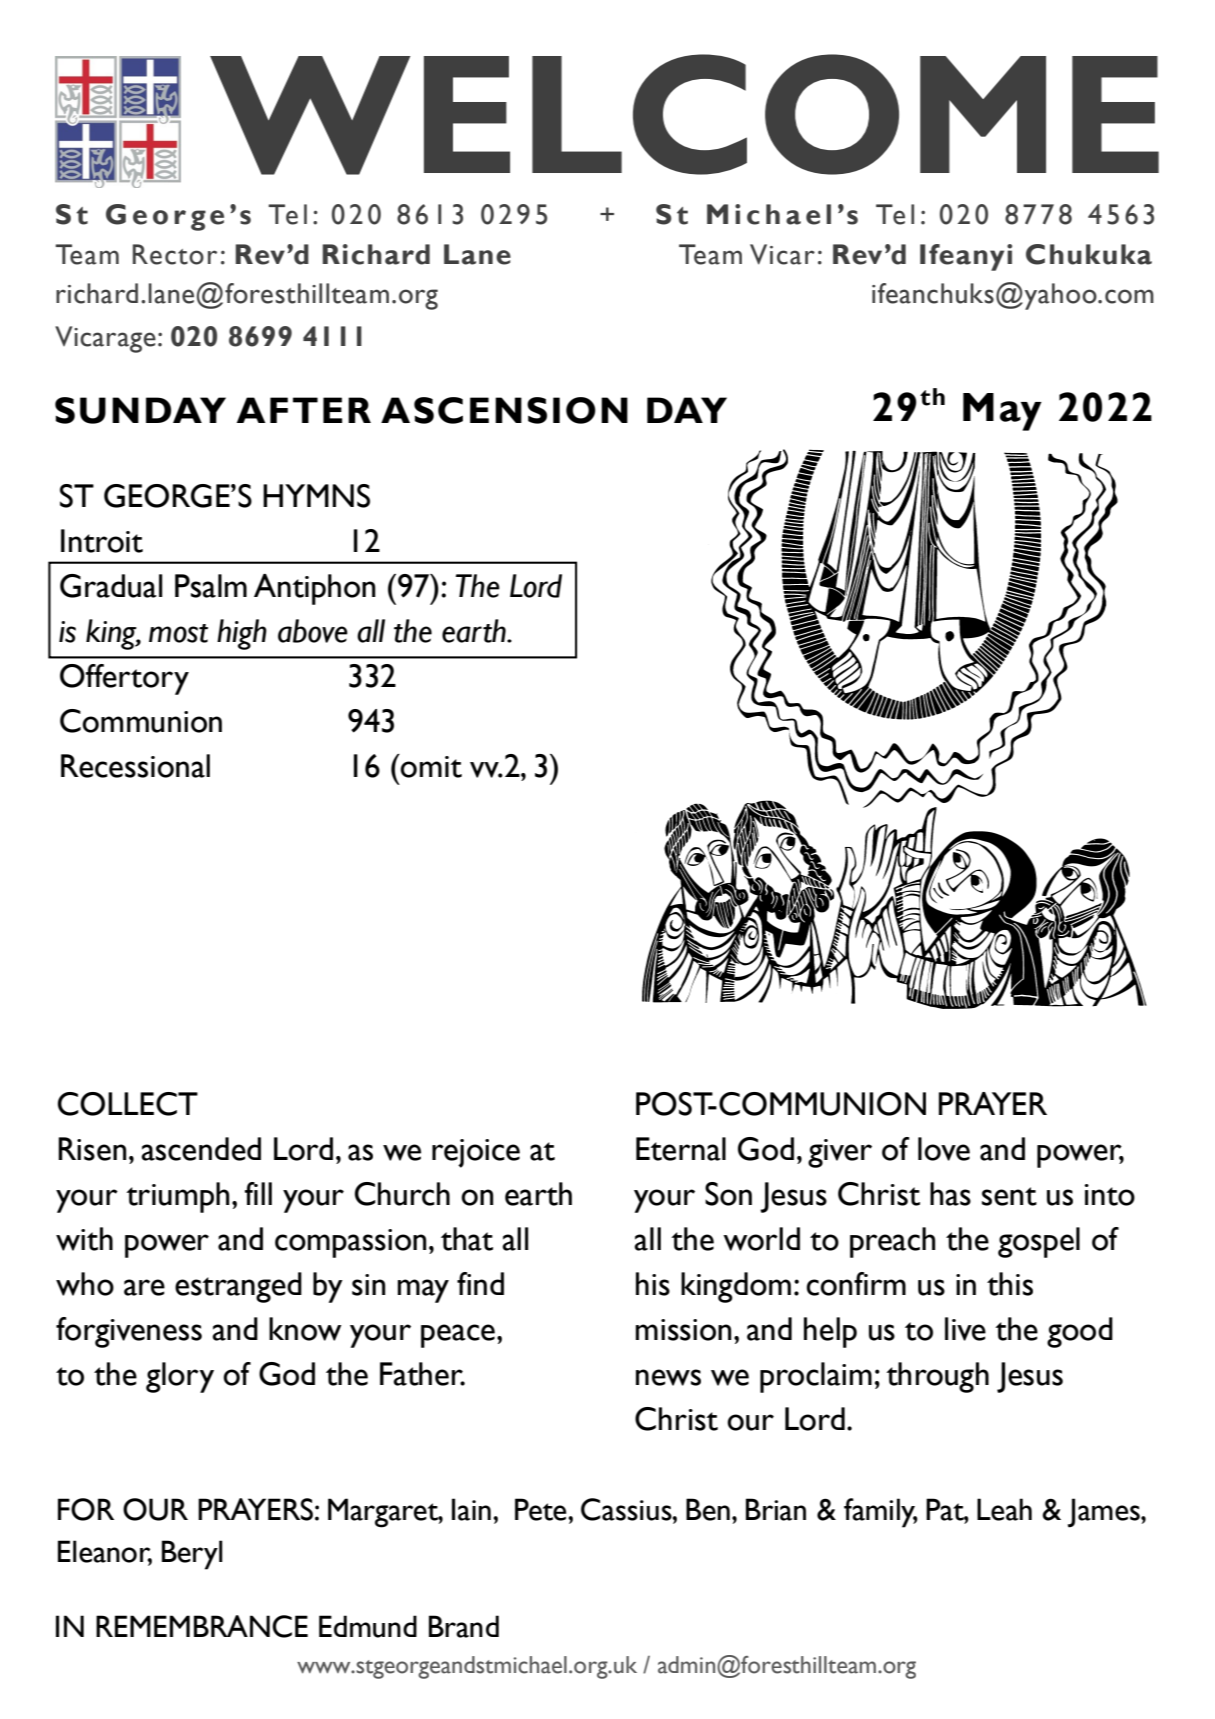 This screenshot has width=1215, height=1719. Describe the element at coordinates (175, 254) in the screenshot. I see `Rector` at that location.
